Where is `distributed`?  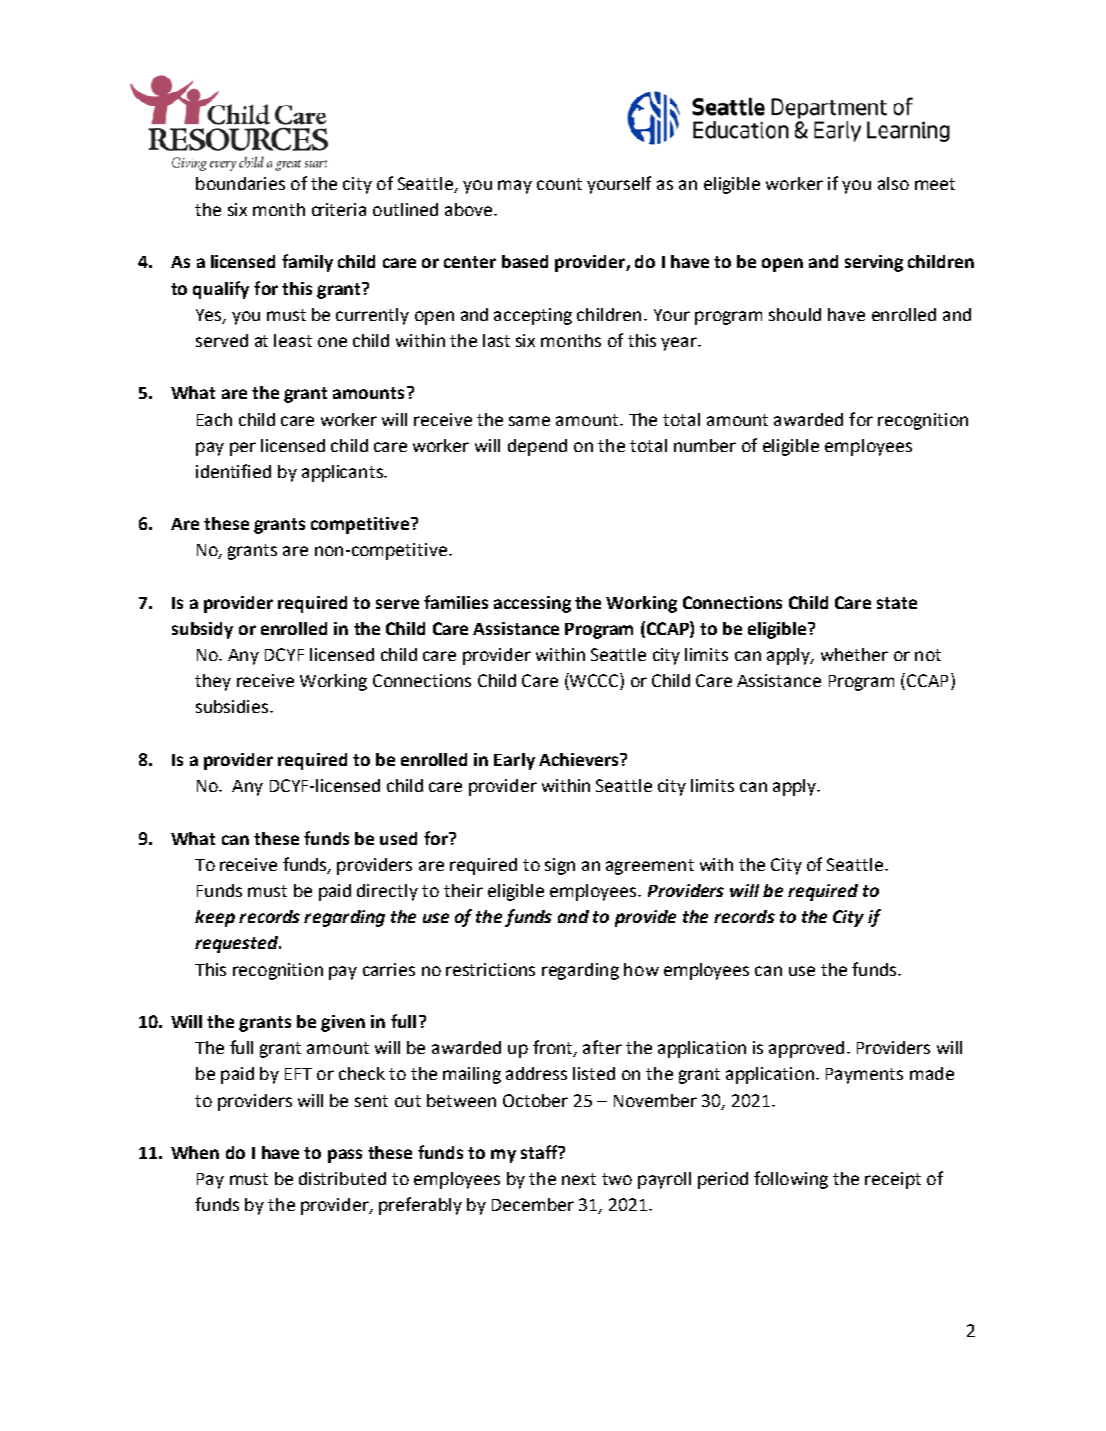
distributed is located at coordinates (342, 1178).
